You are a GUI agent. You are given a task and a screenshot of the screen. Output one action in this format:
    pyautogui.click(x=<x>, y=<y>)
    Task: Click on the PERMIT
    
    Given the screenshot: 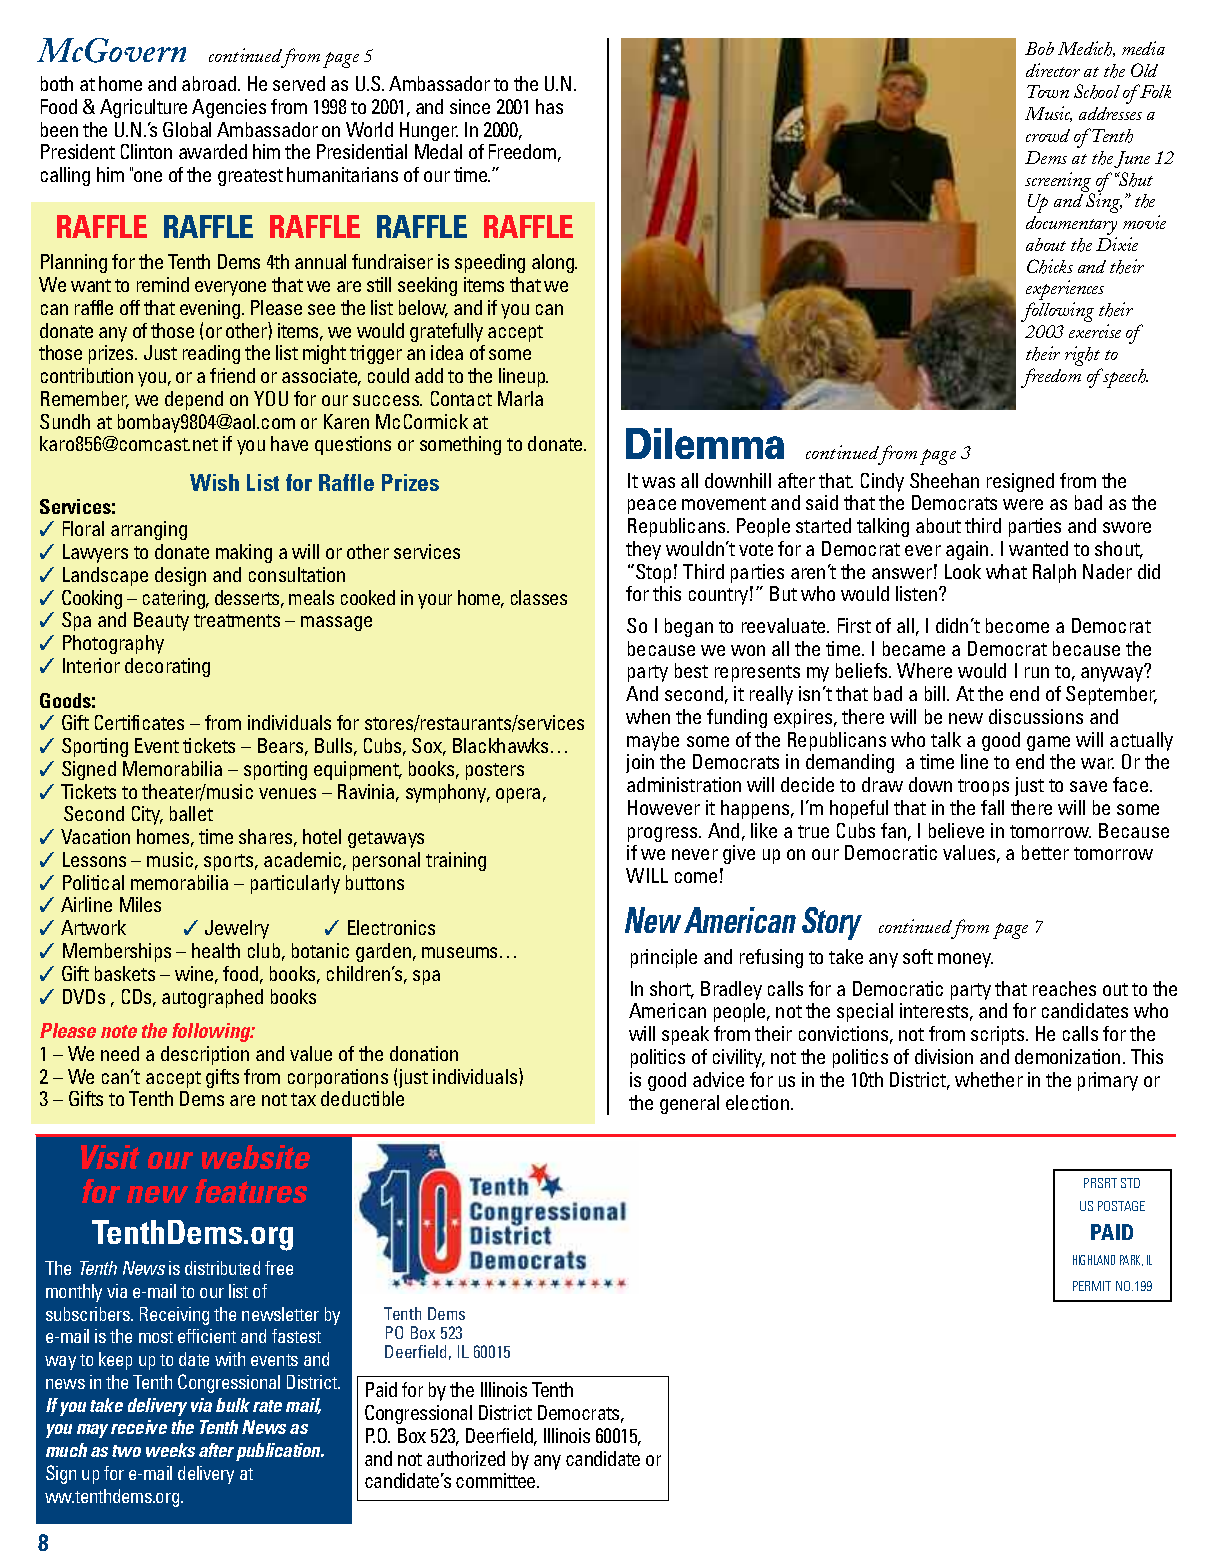 What is the action you would take?
    pyautogui.click(x=1092, y=1286)
